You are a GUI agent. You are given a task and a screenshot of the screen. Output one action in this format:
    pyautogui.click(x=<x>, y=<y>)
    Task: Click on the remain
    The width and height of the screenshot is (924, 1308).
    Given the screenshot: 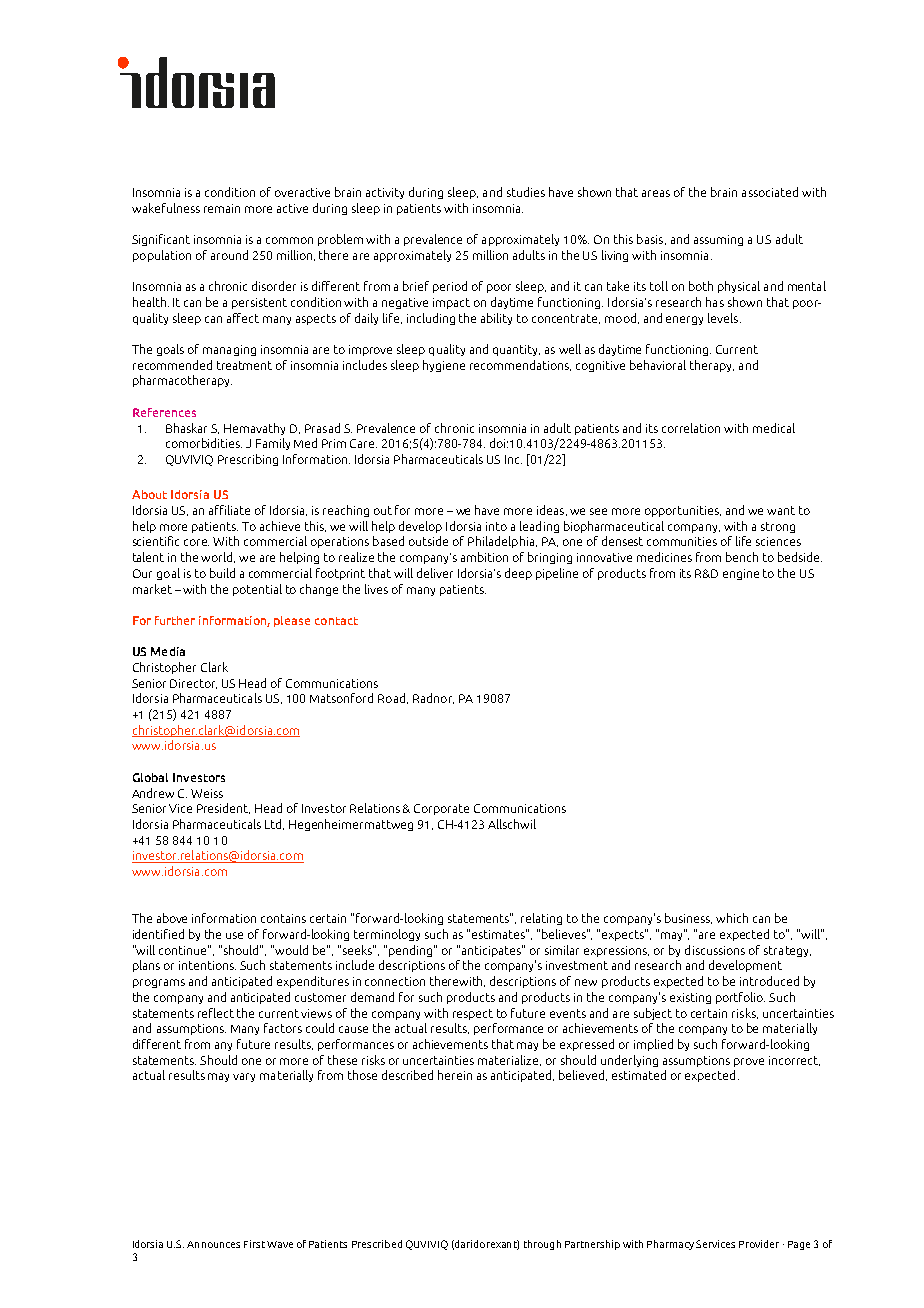 What is the action you would take?
    pyautogui.click(x=222, y=208)
